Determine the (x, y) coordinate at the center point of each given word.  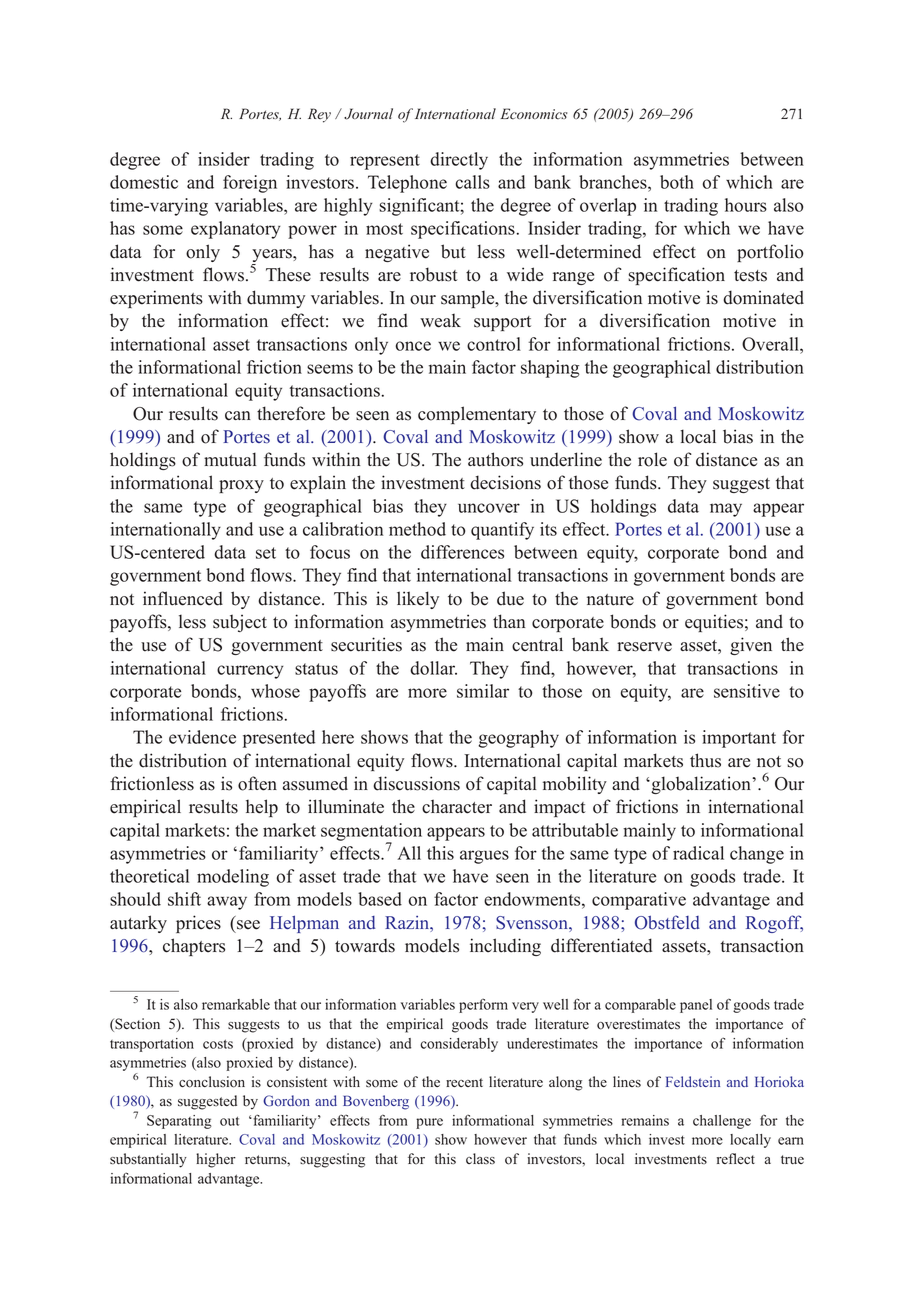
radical (698, 853)
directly (459, 161)
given (751, 646)
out (229, 1121)
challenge (722, 1122)
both (677, 182)
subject (240, 623)
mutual (230, 459)
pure (429, 1123)
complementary (477, 415)
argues (484, 857)
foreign (250, 184)
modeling (233, 878)
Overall (771, 344)
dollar (433, 668)
